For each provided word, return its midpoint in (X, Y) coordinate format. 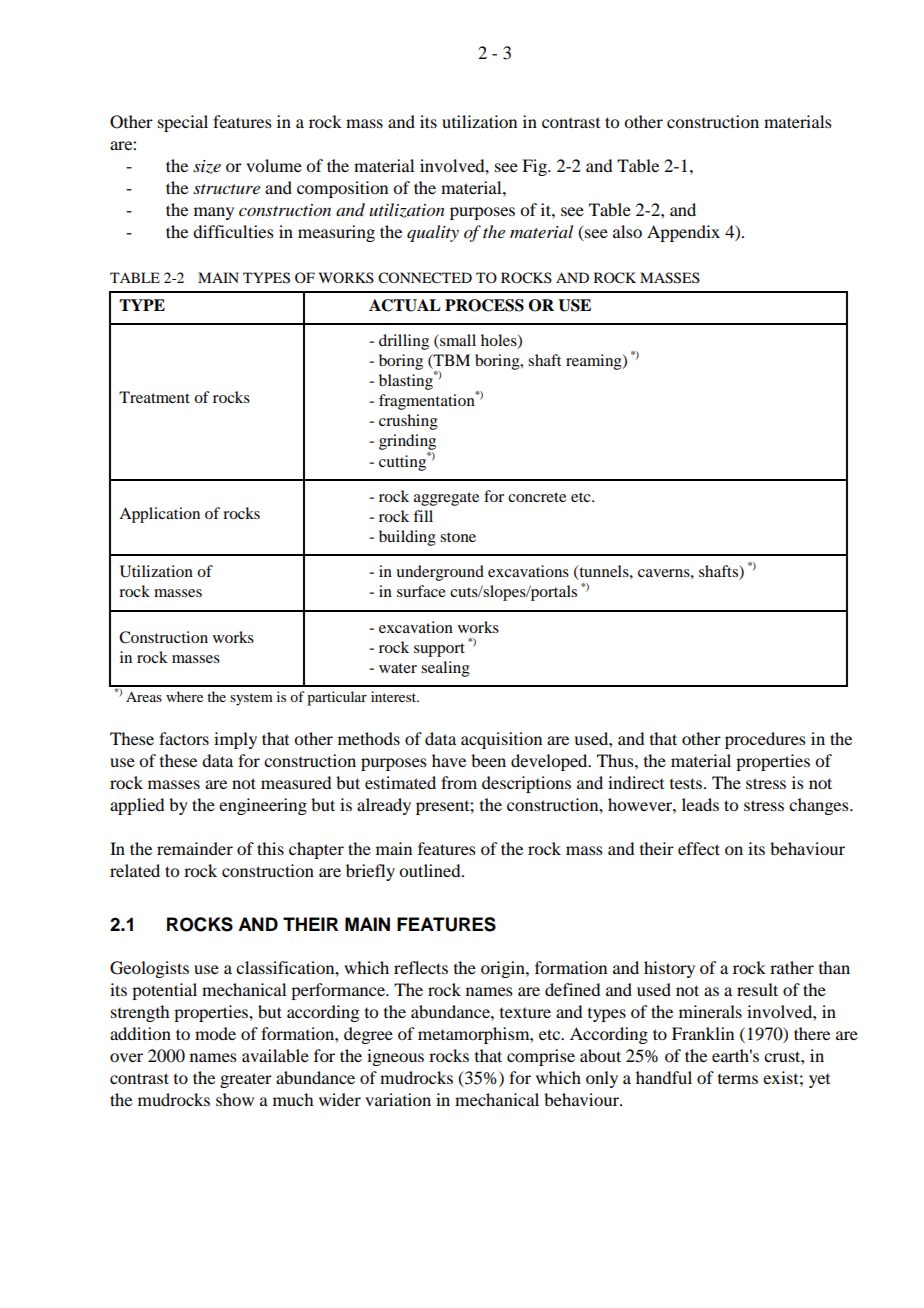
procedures (765, 740)
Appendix (683, 233)
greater (246, 1080)
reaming (595, 362)
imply (235, 740)
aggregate (446, 499)
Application (159, 515)
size (207, 167)
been (488, 760)
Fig (535, 167)
